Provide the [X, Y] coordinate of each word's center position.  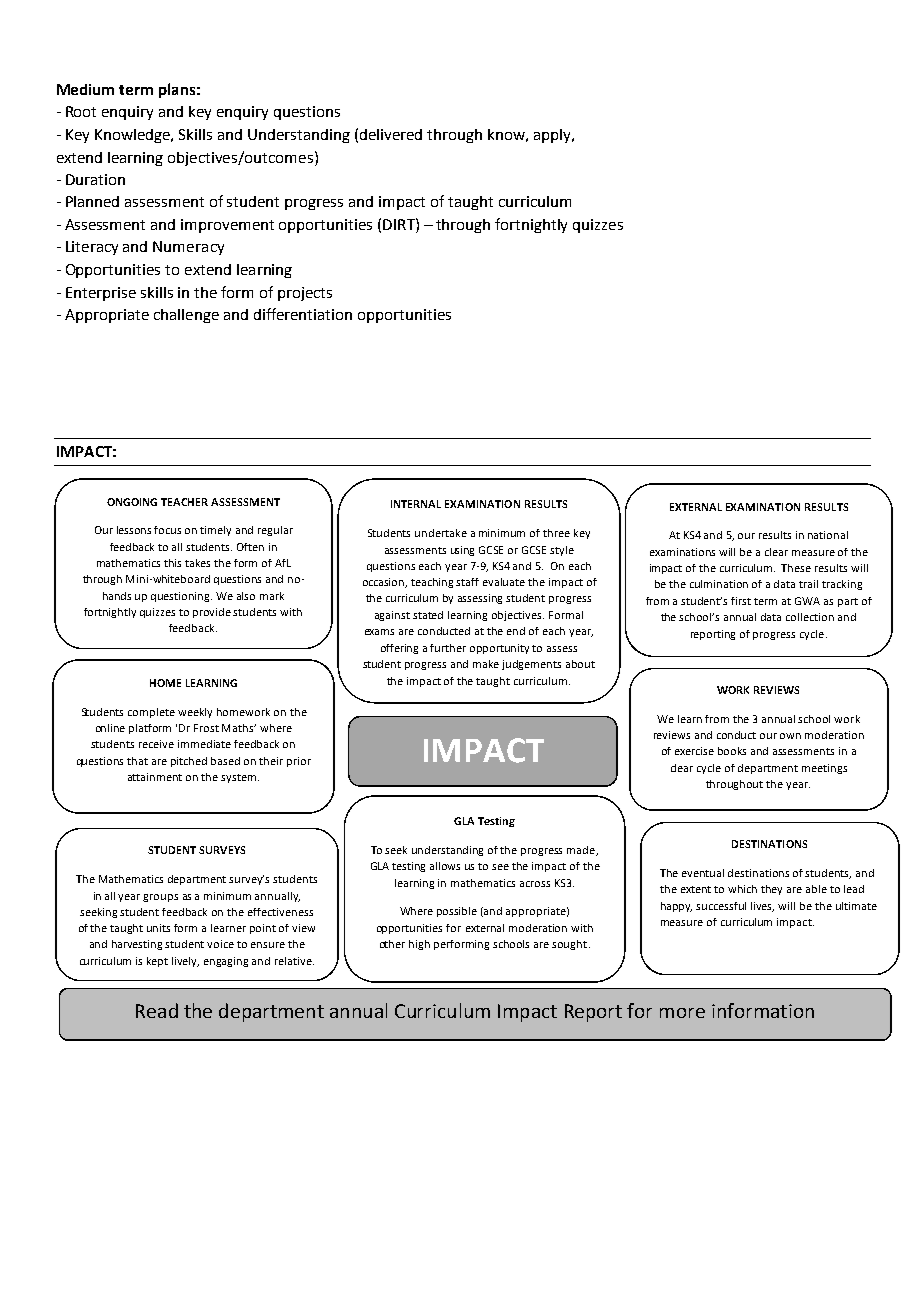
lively [185, 962]
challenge [186, 316]
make [486, 664]
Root [81, 111]
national [828, 535]
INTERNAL [416, 504]
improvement [227, 226]
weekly [195, 713]
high [419, 945]
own [790, 736]
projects [305, 294]
